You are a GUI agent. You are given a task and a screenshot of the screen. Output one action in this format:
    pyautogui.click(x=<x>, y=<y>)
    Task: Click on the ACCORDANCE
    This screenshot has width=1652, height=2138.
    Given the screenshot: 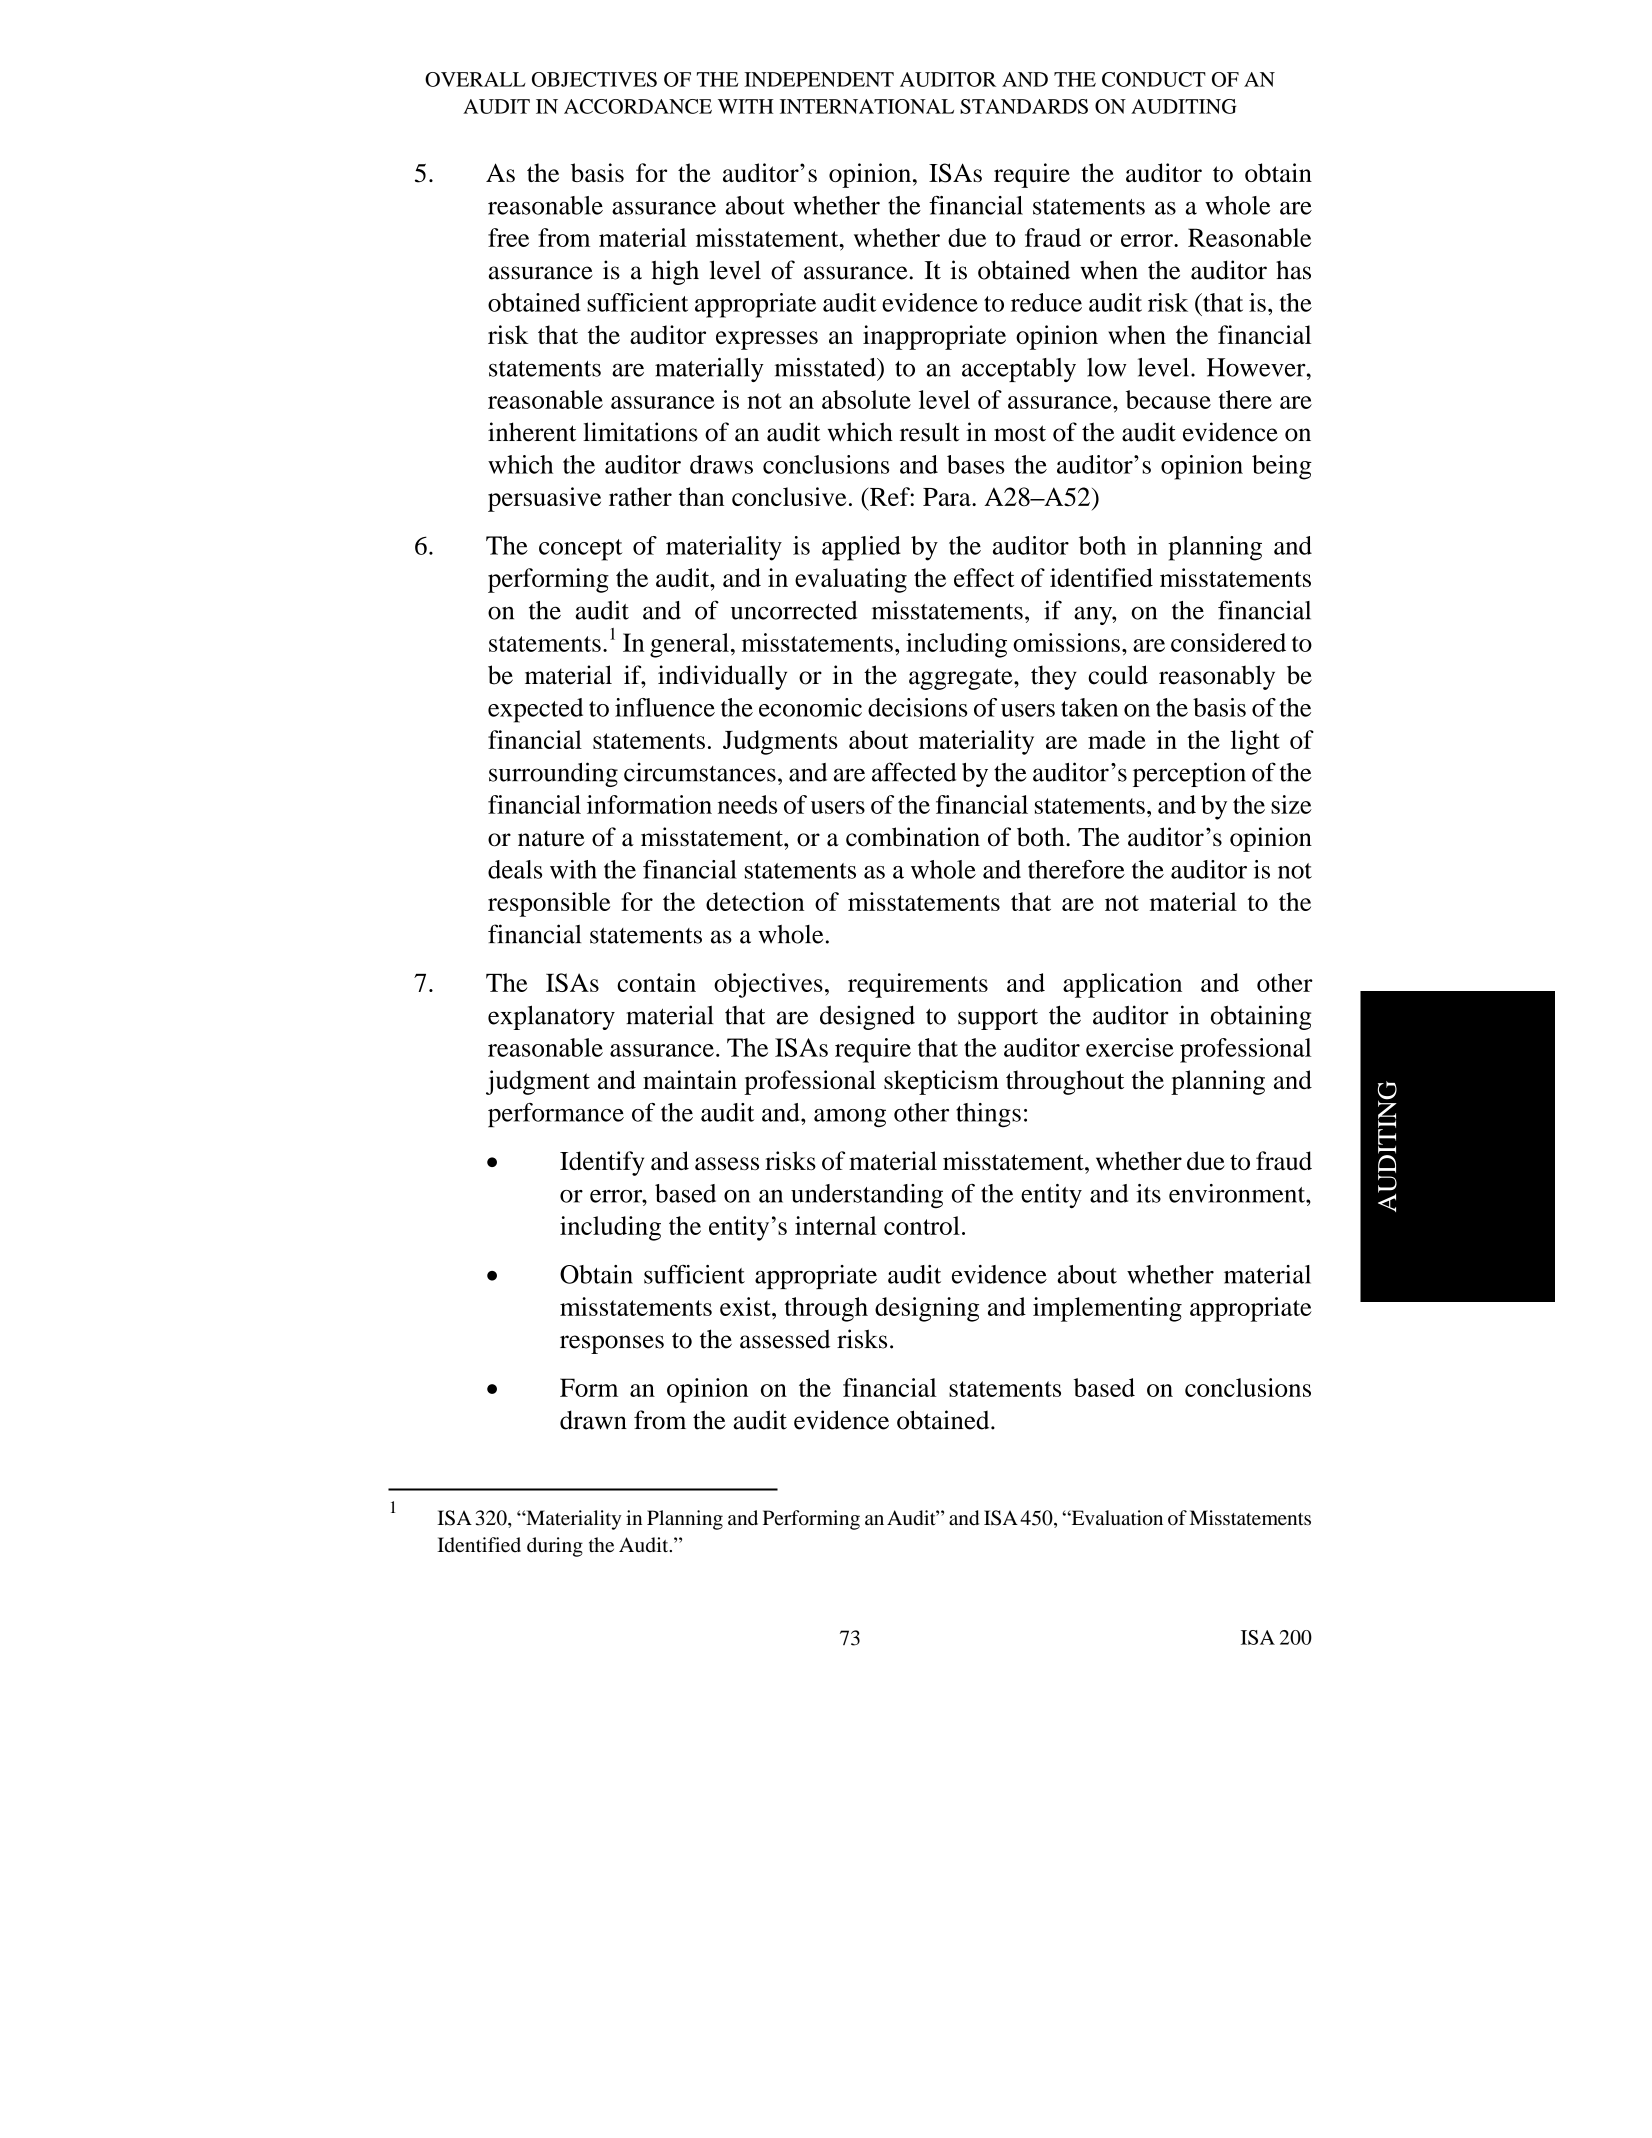 What is the action you would take?
    pyautogui.click(x=638, y=106)
